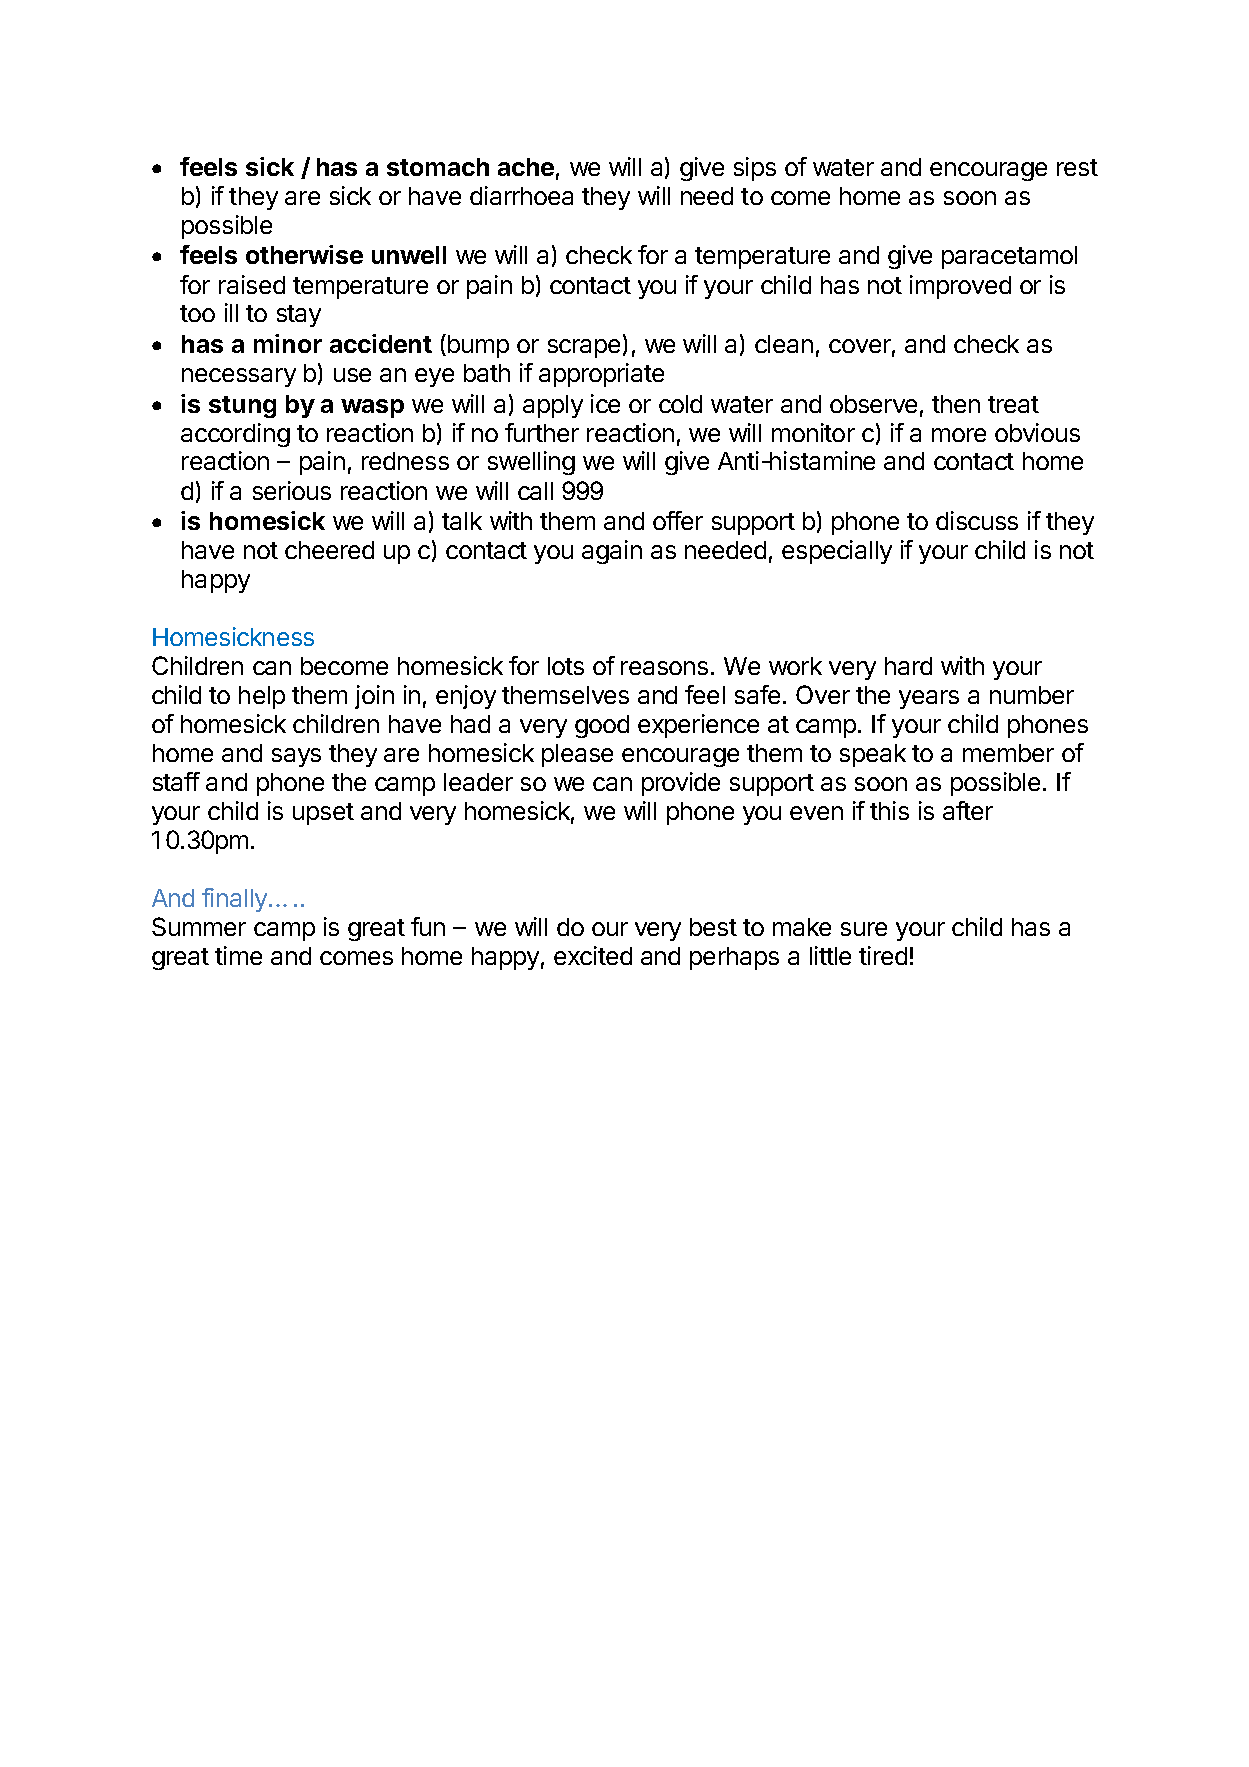 The width and height of the page is (1249, 1767). I want to click on diarrhoea, so click(521, 195).
